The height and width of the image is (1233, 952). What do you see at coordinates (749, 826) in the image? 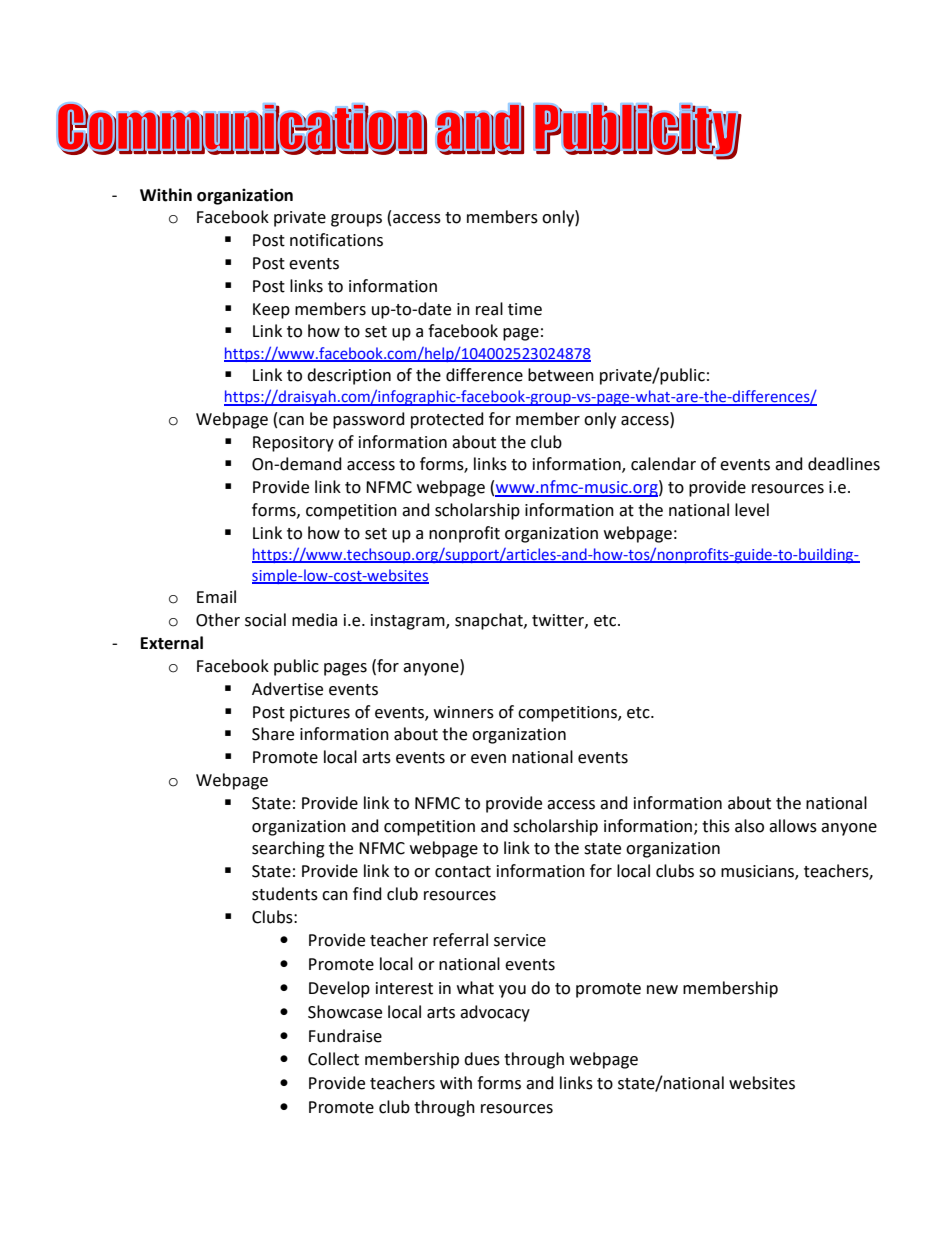
I see `also` at bounding box center [749, 826].
